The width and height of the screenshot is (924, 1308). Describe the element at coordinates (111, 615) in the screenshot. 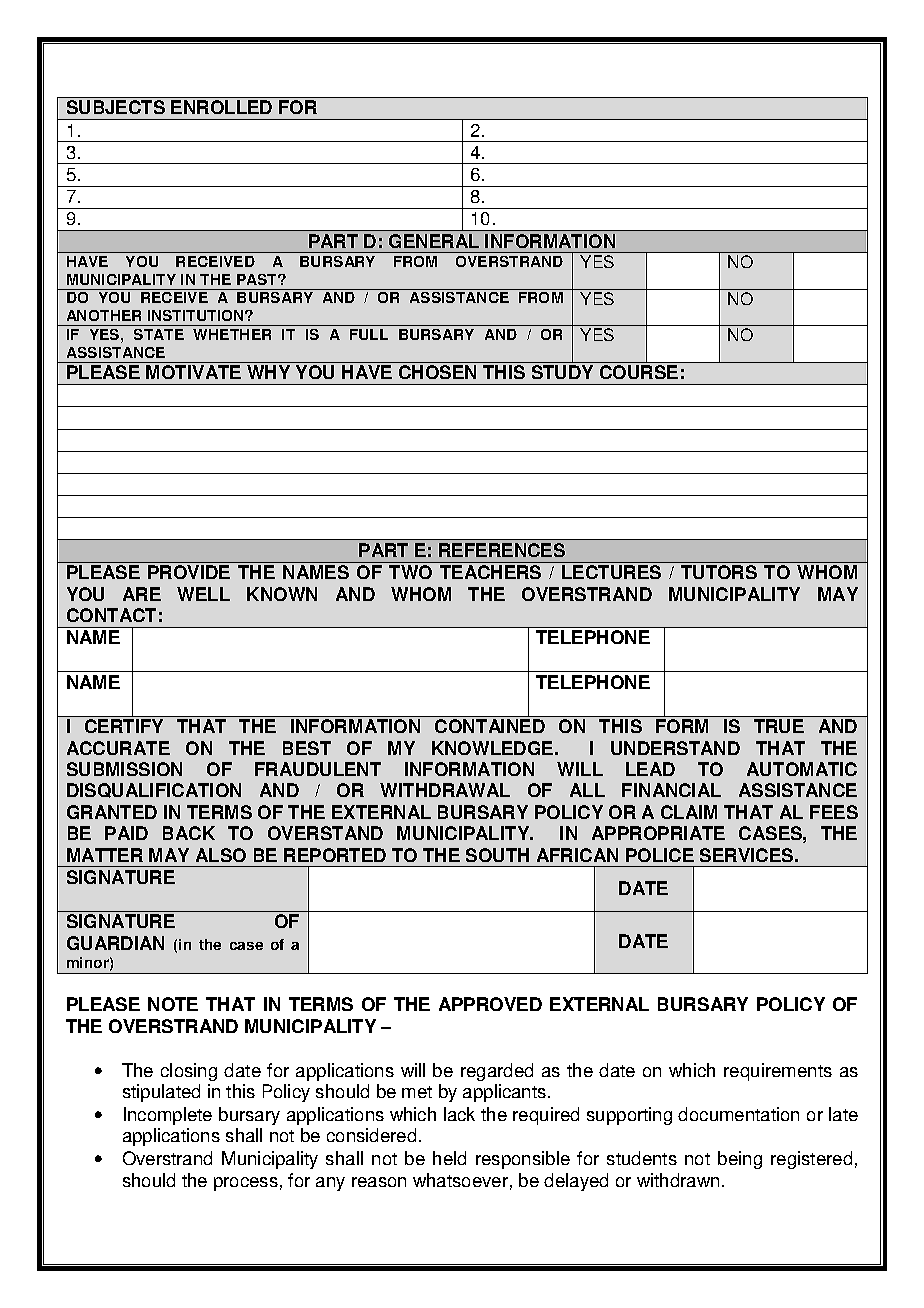

I see `CONTACT` at that location.
